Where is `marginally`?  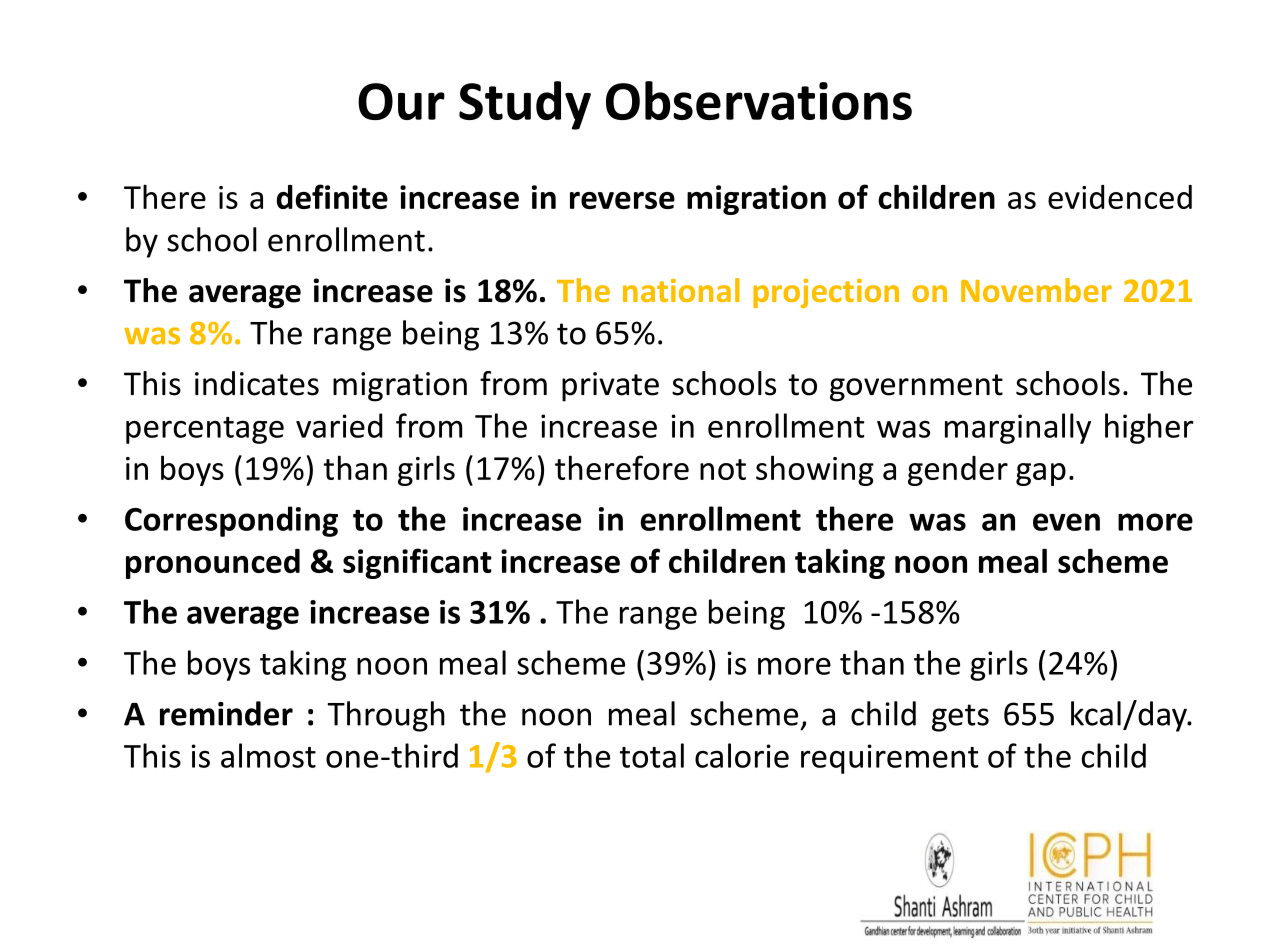 marginally is located at coordinates (1018, 428).
